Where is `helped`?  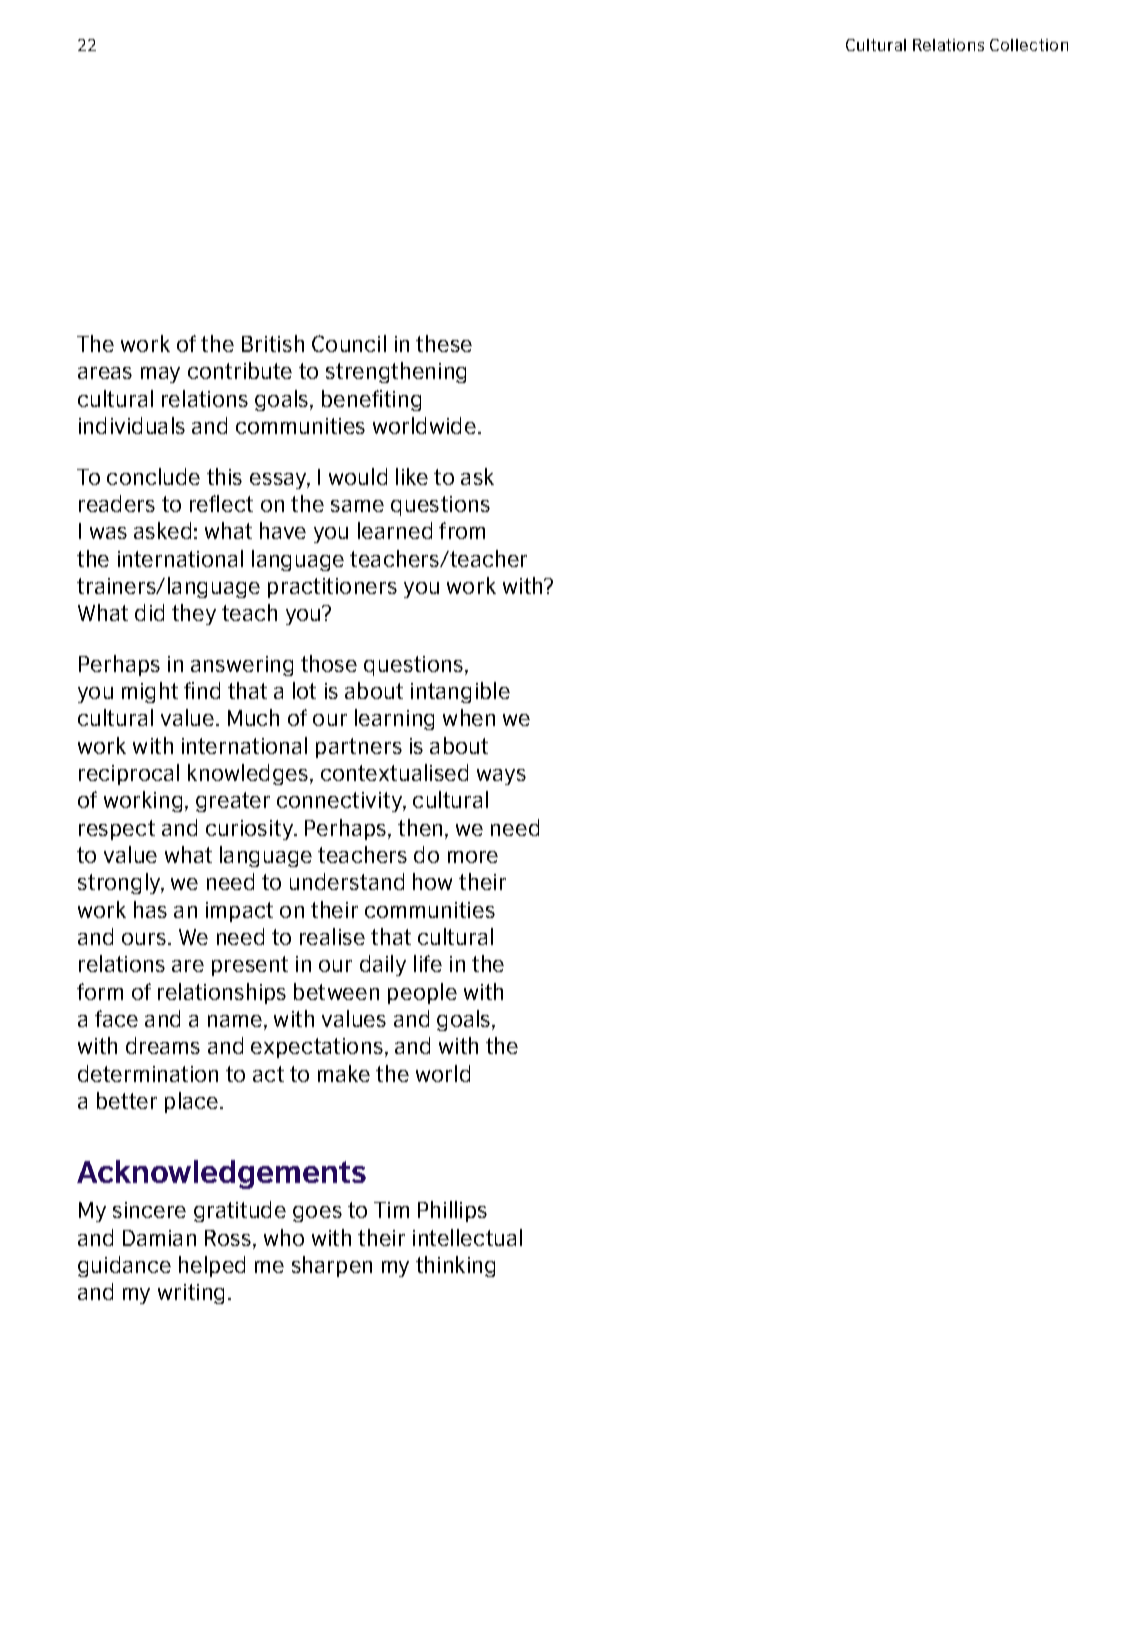 helped is located at coordinates (212, 1266).
